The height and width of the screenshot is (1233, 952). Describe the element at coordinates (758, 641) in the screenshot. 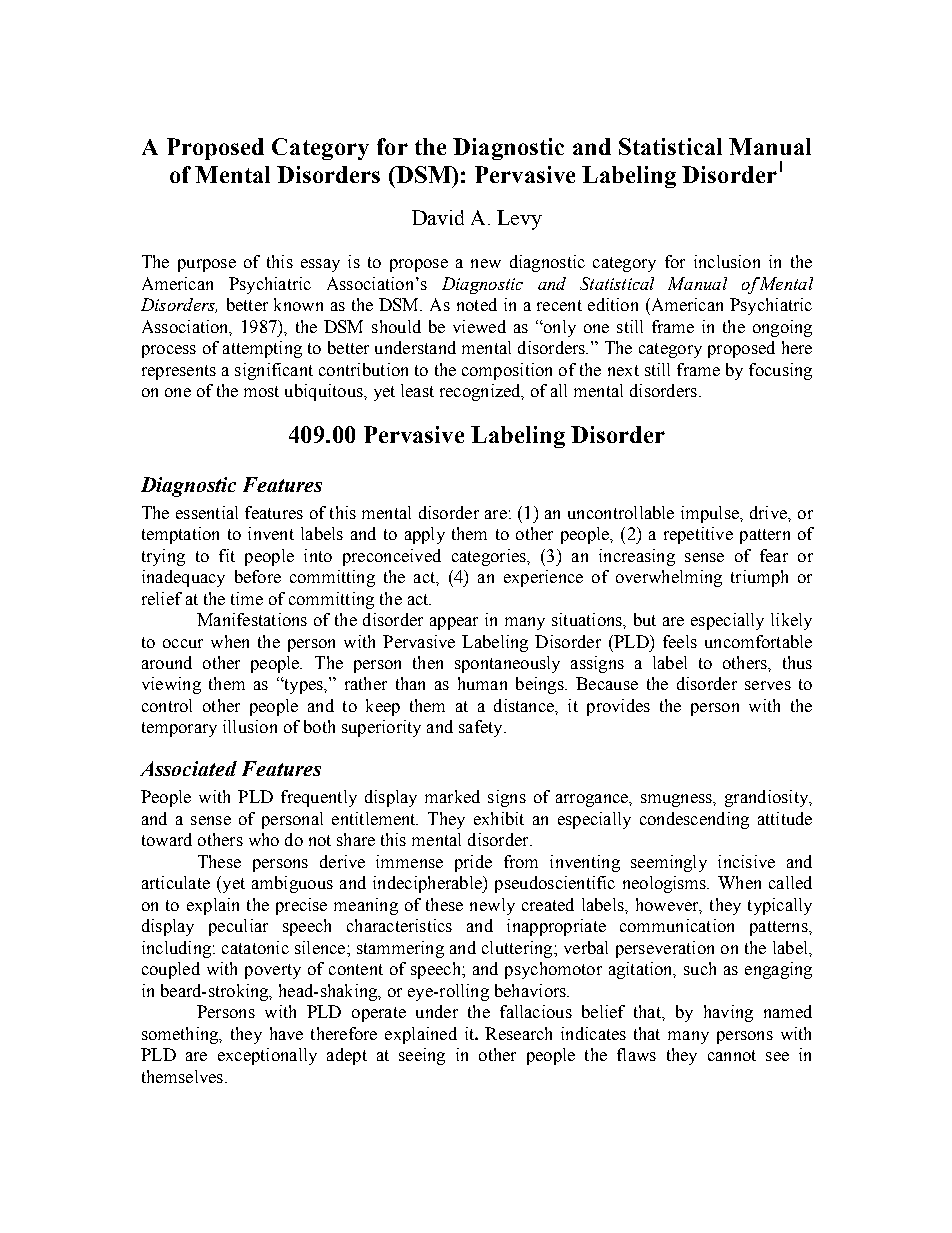

I see `uncomfortable` at that location.
